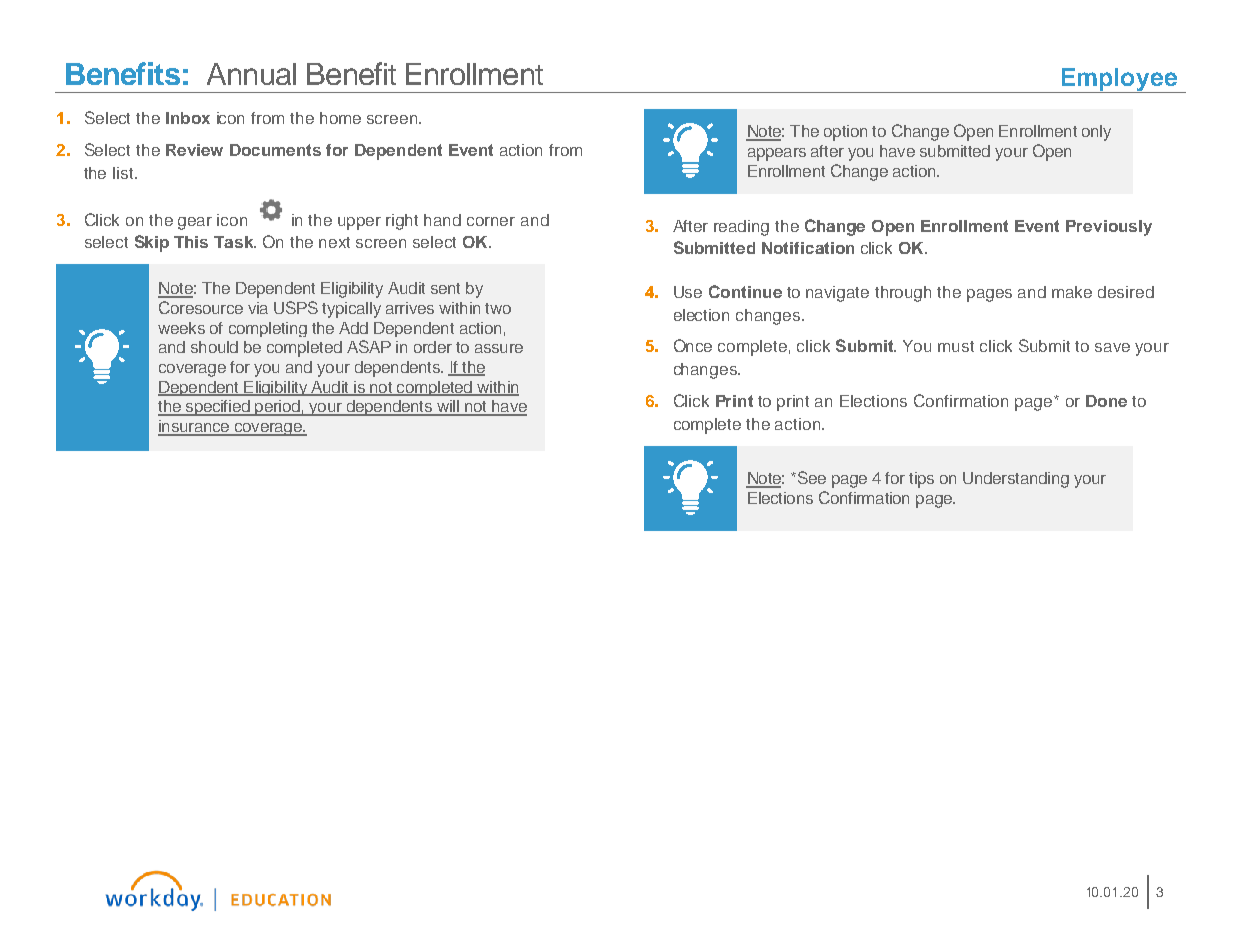 This screenshot has width=1233, height=952. I want to click on make, so click(1072, 292).
